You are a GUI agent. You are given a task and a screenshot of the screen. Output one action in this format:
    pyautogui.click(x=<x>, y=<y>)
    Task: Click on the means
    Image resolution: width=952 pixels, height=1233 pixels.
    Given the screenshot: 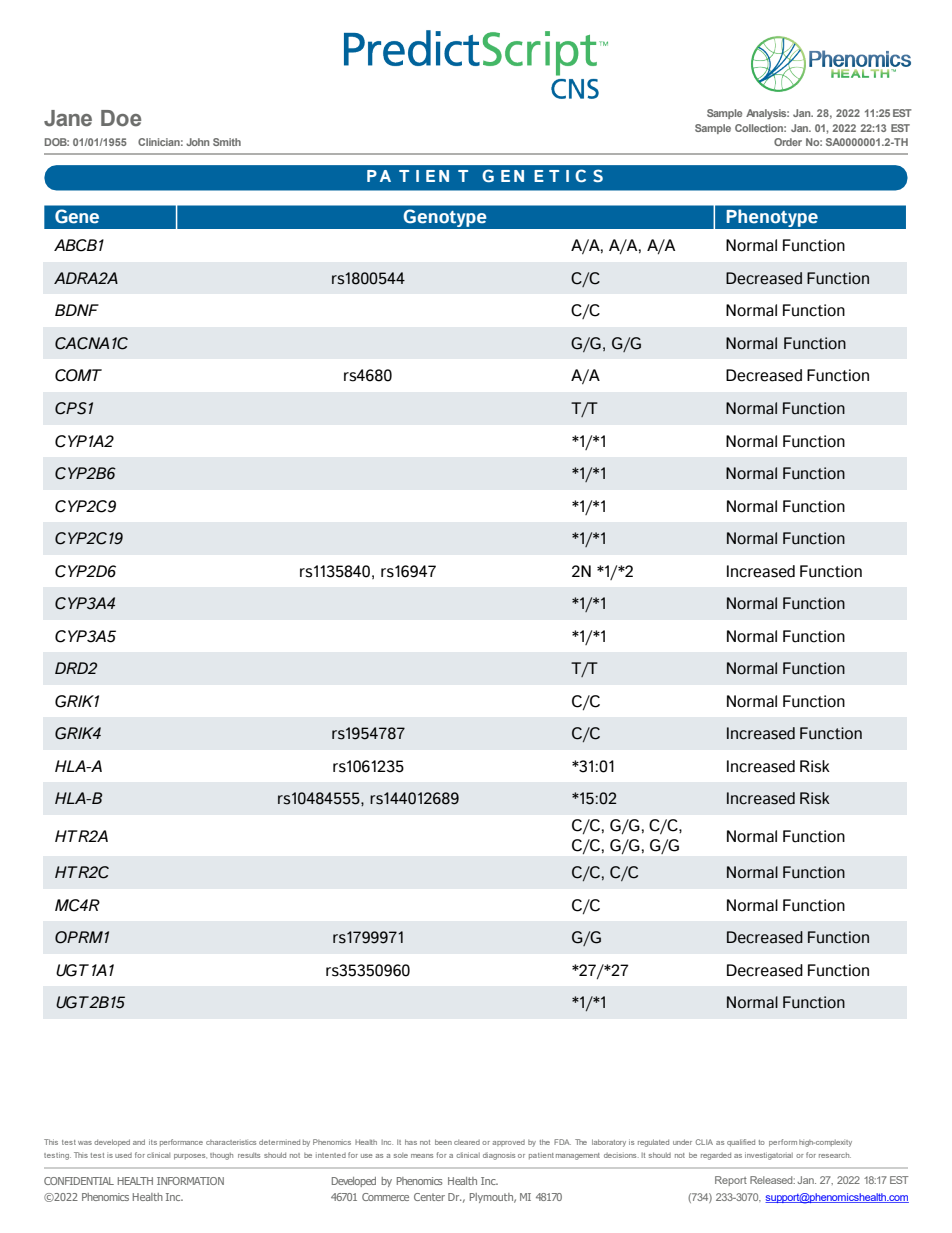 What is the action you would take?
    pyautogui.click(x=422, y=1156)
